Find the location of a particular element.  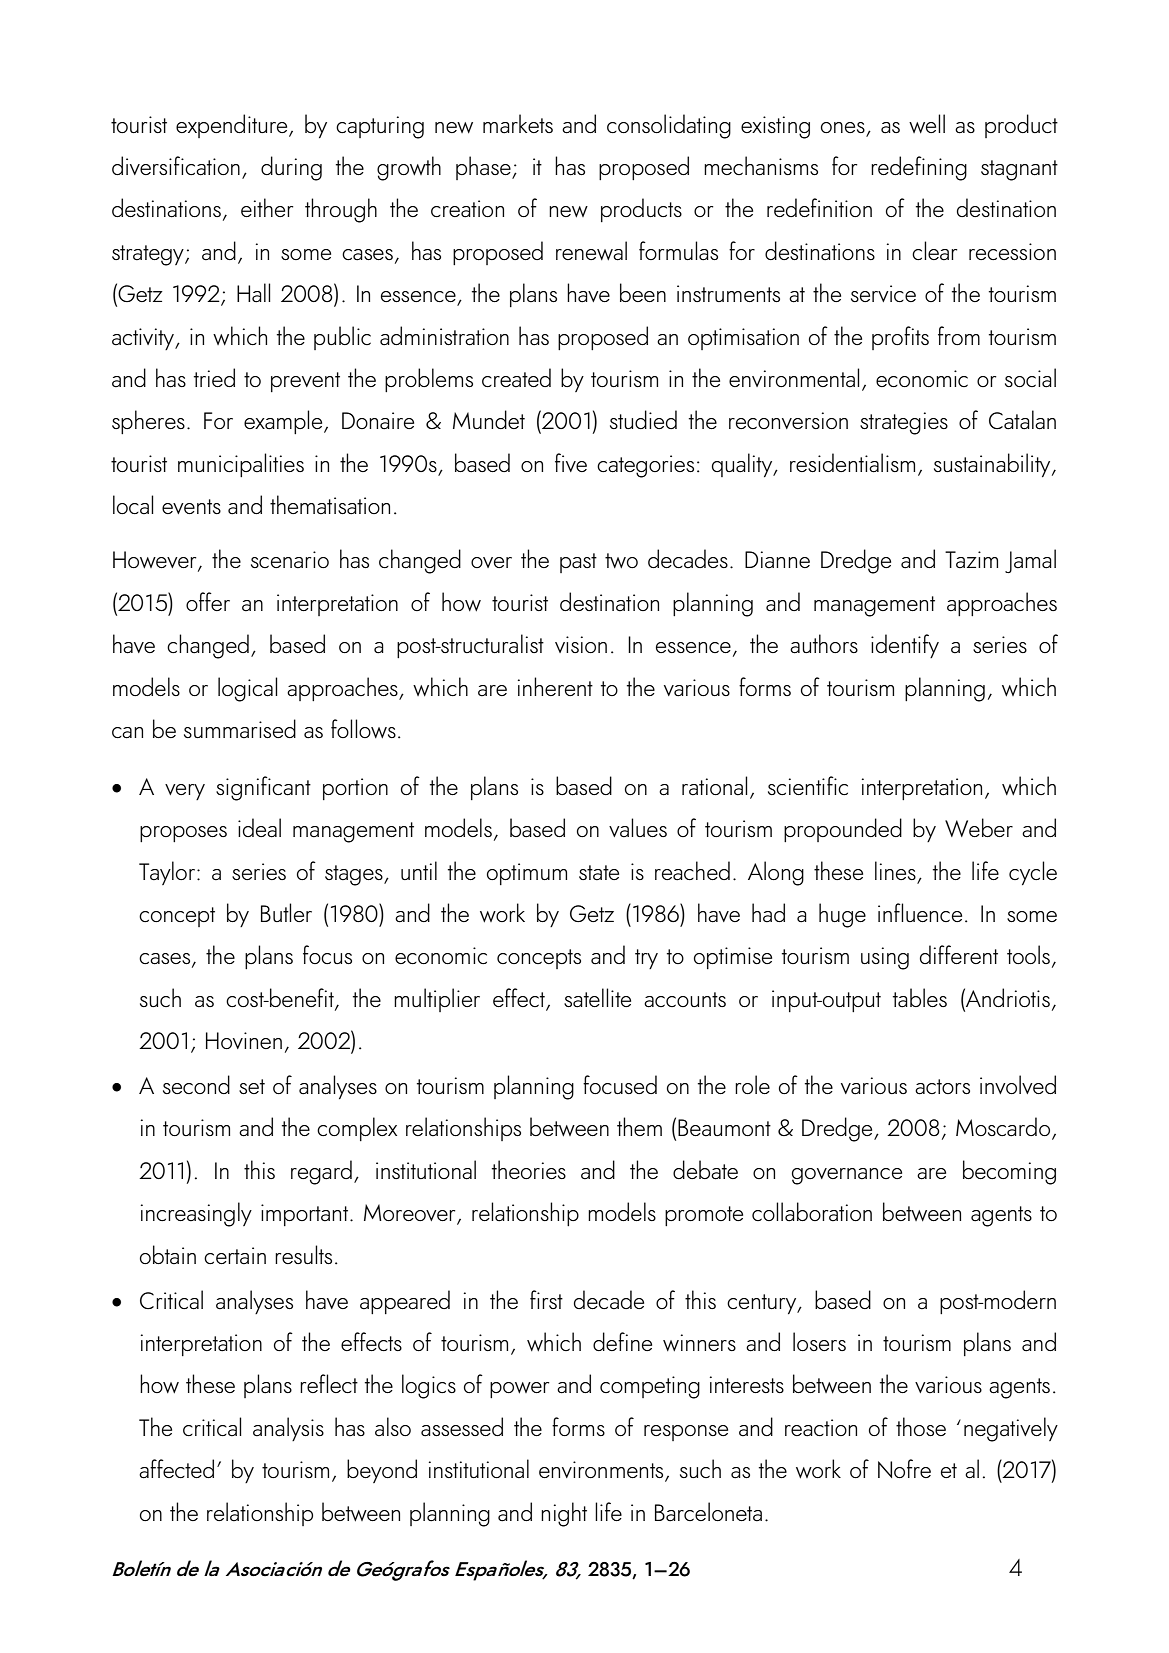

set is located at coordinates (252, 1086).
